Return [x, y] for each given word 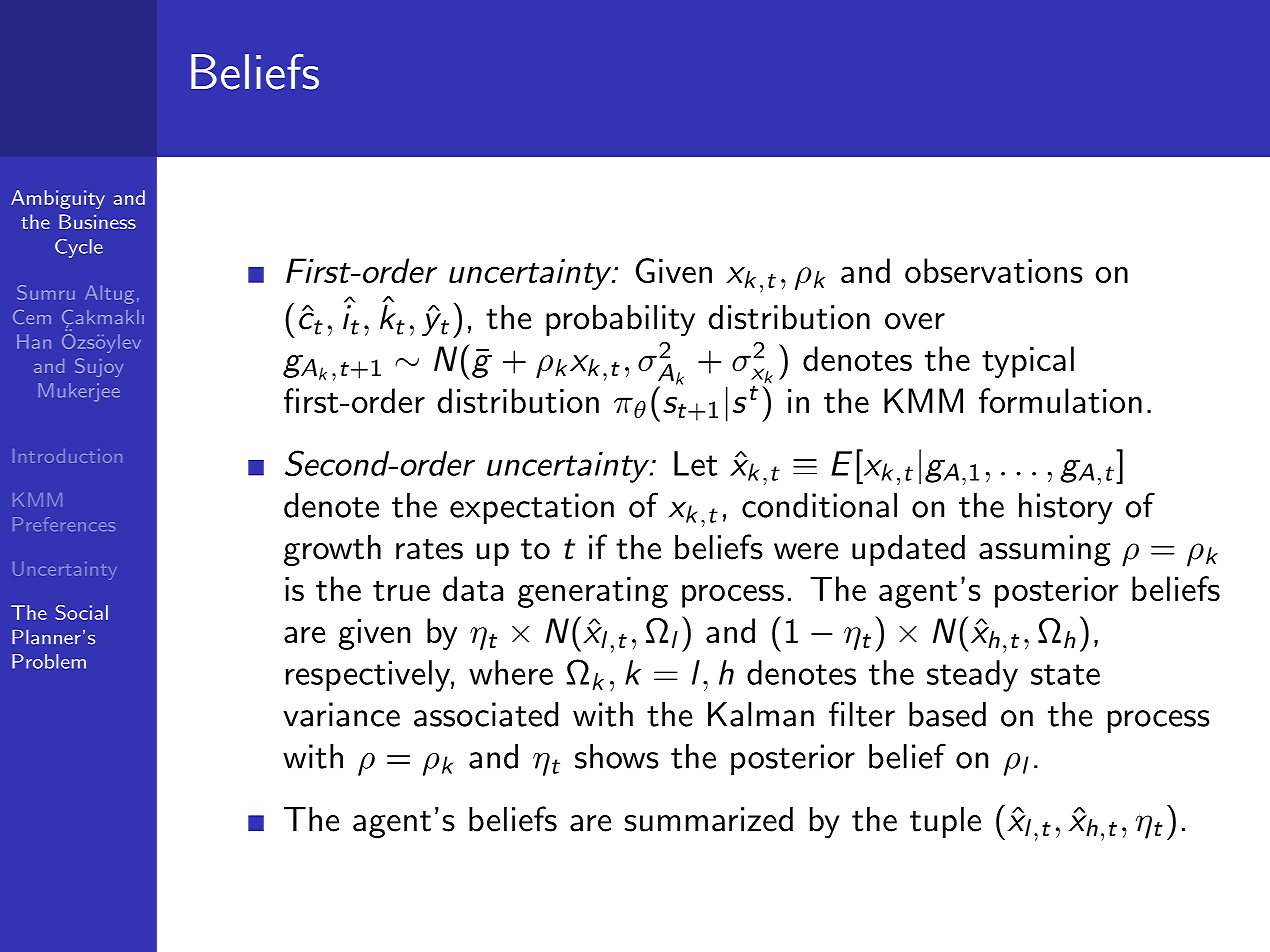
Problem [49, 661]
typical [1028, 362]
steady [972, 676]
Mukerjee [79, 392]
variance [341, 714]
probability [620, 320]
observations [994, 270]
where [511, 672]
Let [695, 463]
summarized [708, 819]
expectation [532, 508]
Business [97, 221]
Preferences [64, 524]
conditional [819, 505]
